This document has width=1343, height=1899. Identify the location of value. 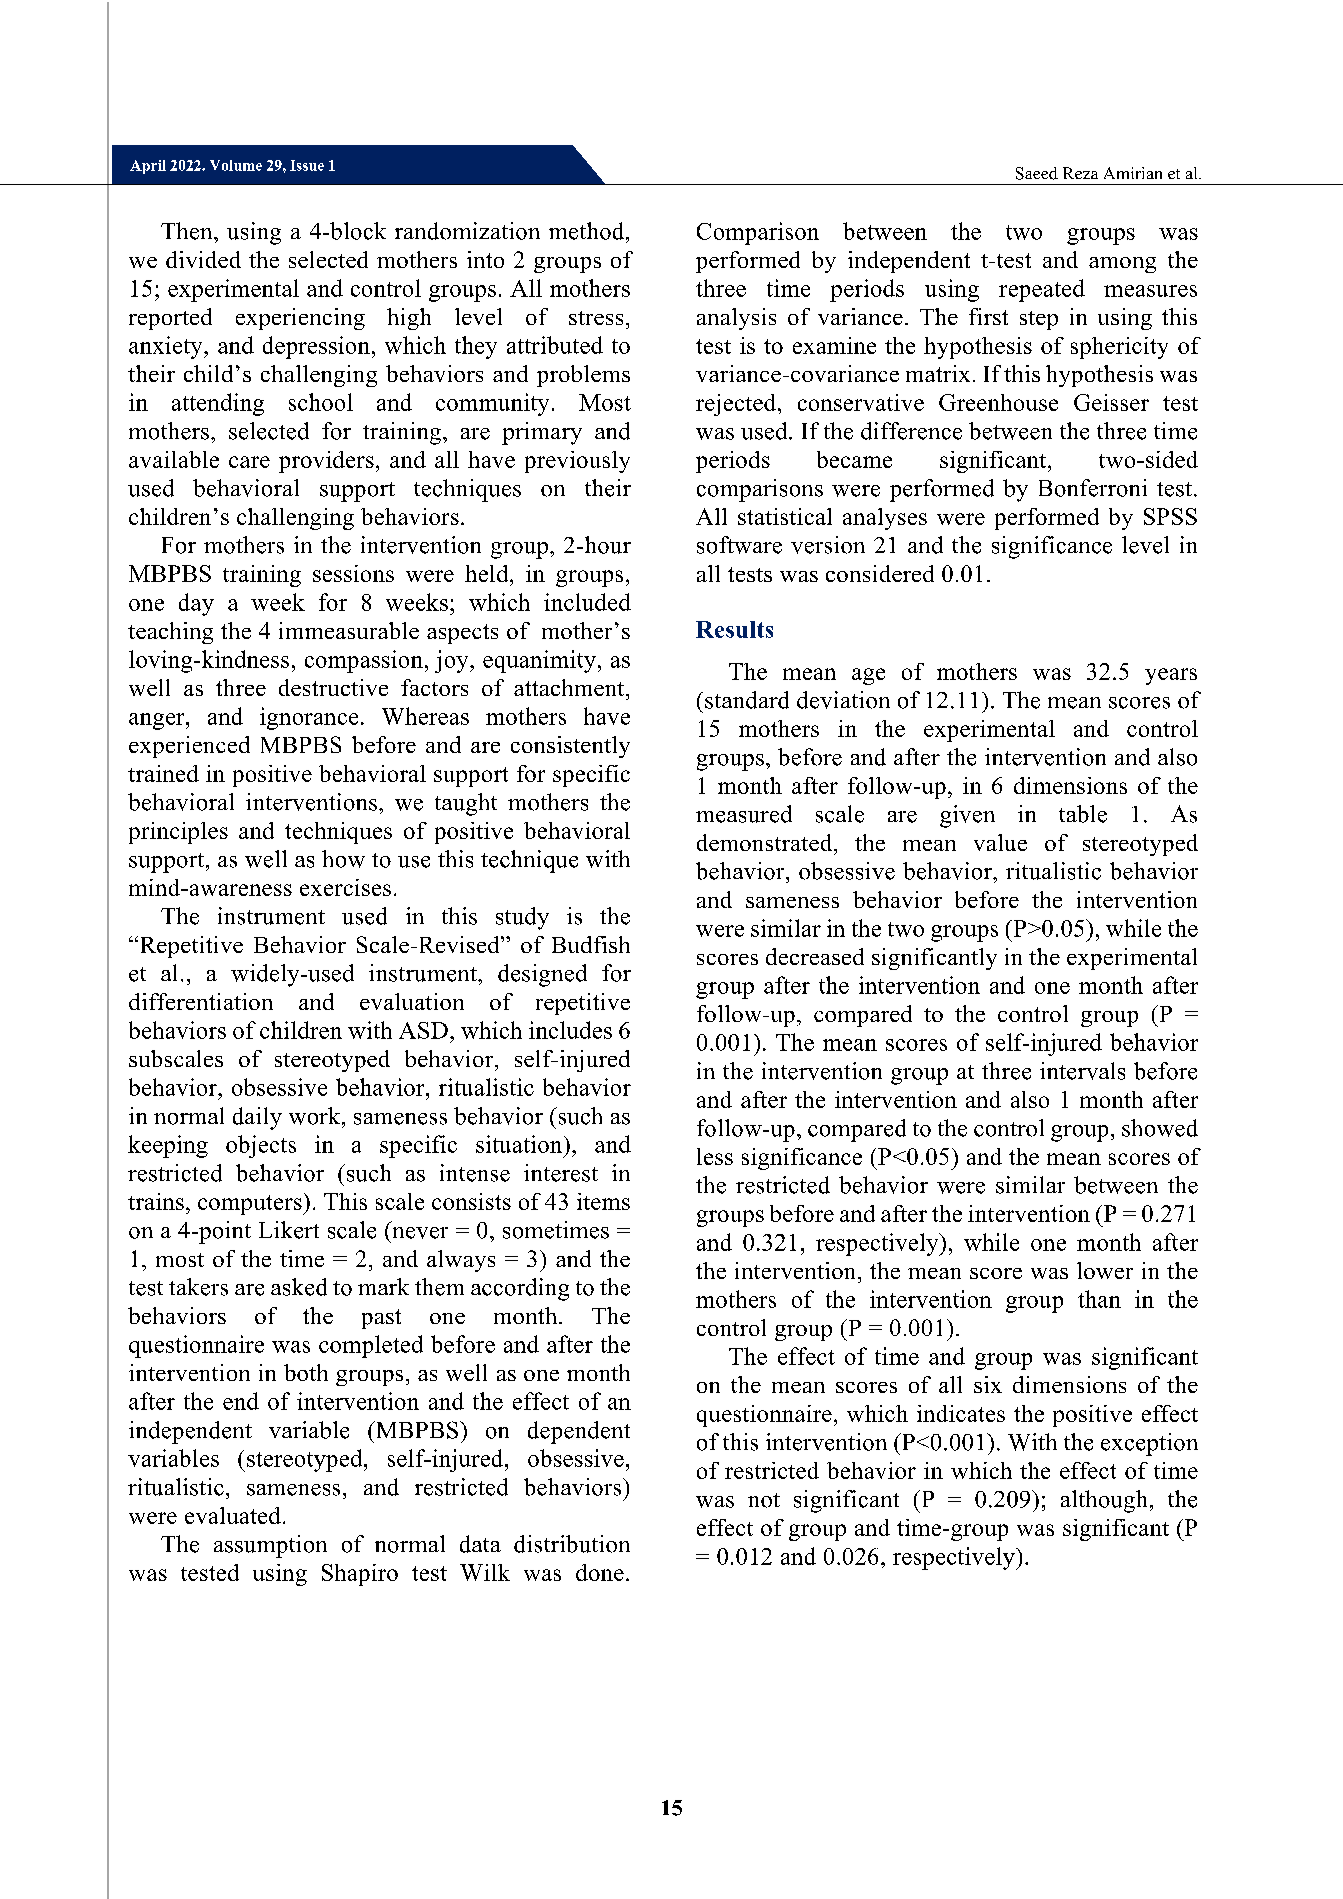
(1000, 842).
